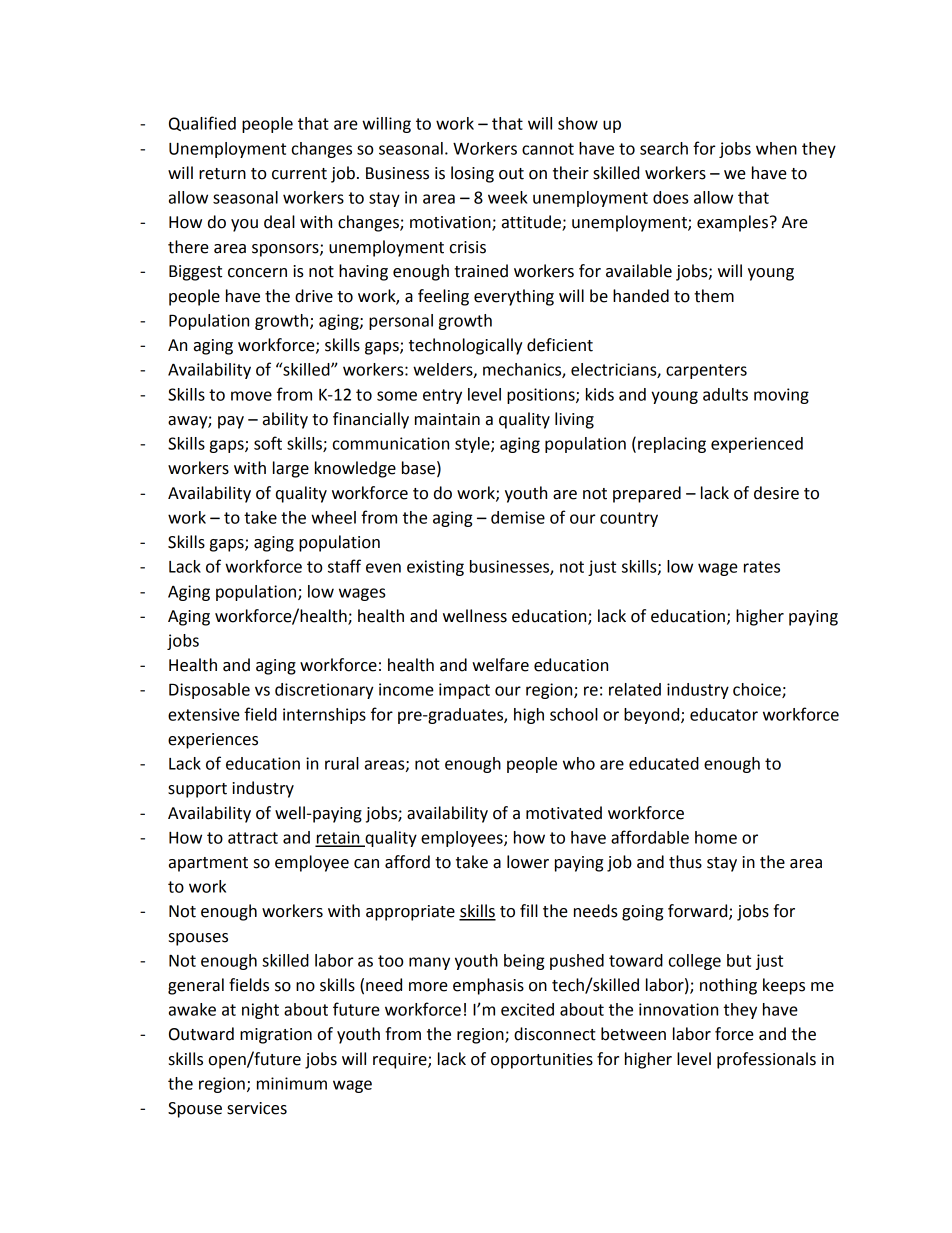 This image has height=1233, width=952. Describe the element at coordinates (292, 1083) in the image. I see `minimum` at that location.
